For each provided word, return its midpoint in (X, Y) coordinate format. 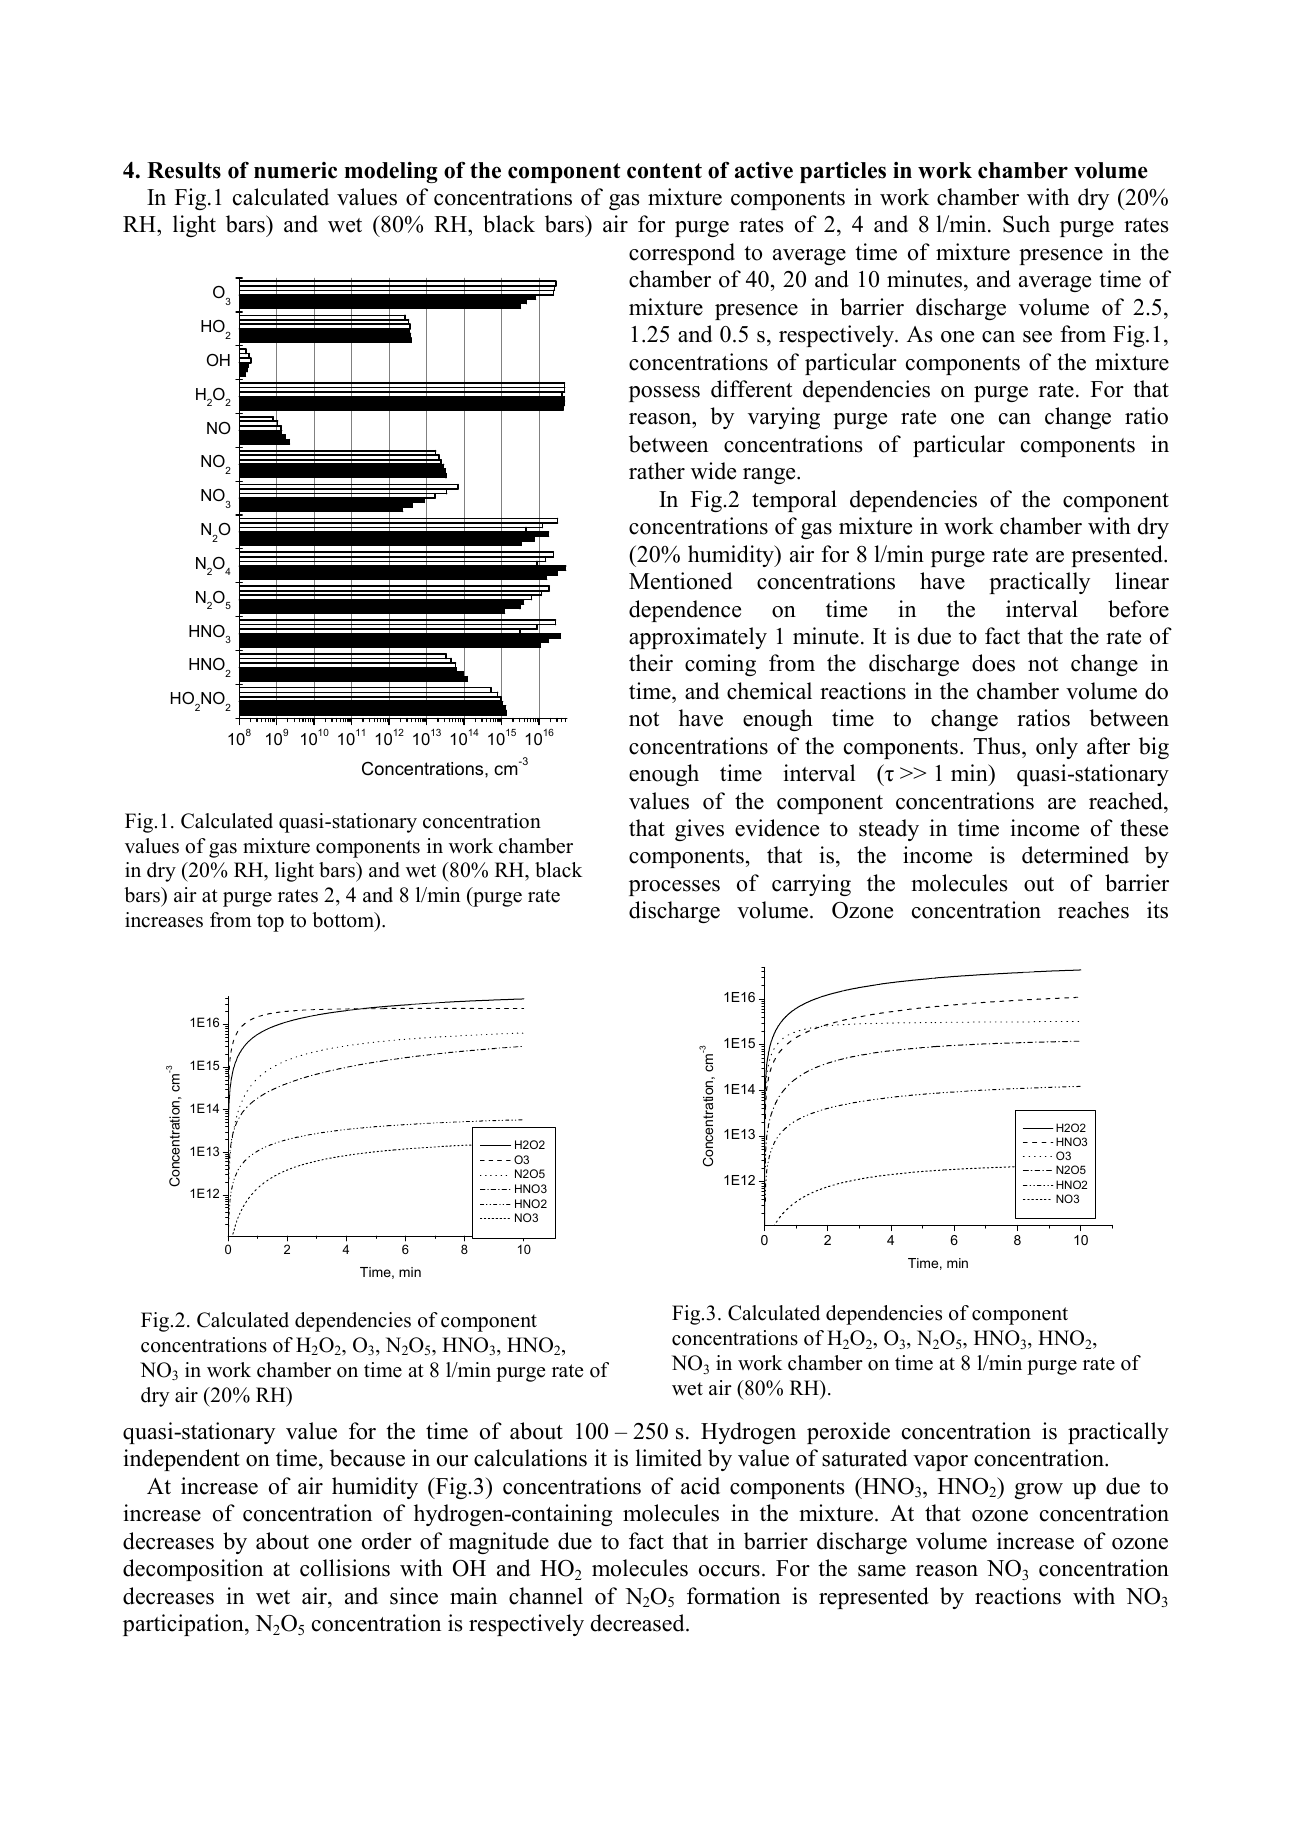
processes (674, 888)
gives (699, 830)
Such (1026, 224)
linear (1142, 581)
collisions (345, 1568)
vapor (940, 1463)
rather (657, 471)
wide (713, 471)
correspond (682, 254)
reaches (1093, 910)
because (367, 1458)
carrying (811, 885)
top (270, 923)
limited (668, 1458)
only (1057, 748)
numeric (295, 170)
